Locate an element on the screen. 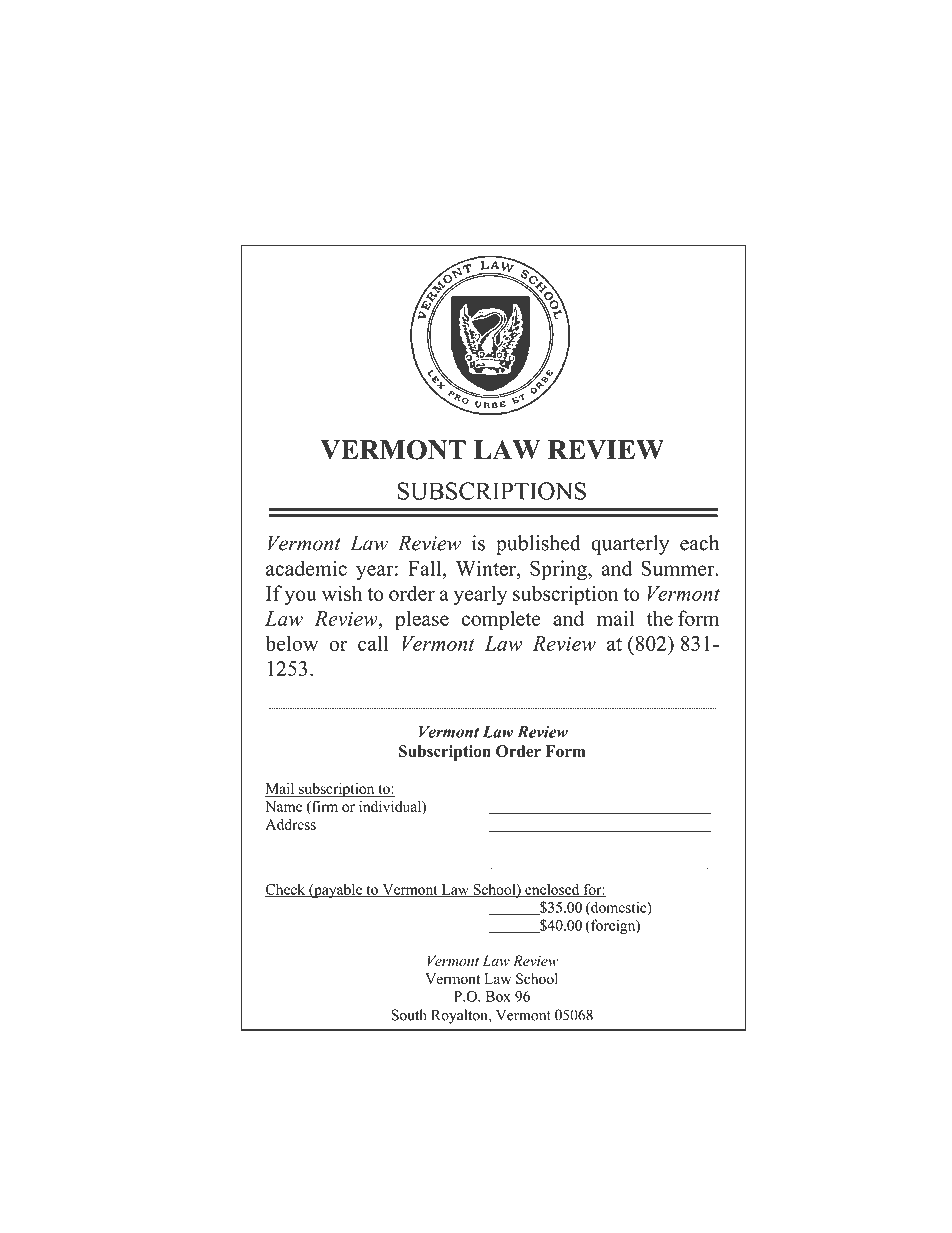  Summer is located at coordinates (679, 568).
